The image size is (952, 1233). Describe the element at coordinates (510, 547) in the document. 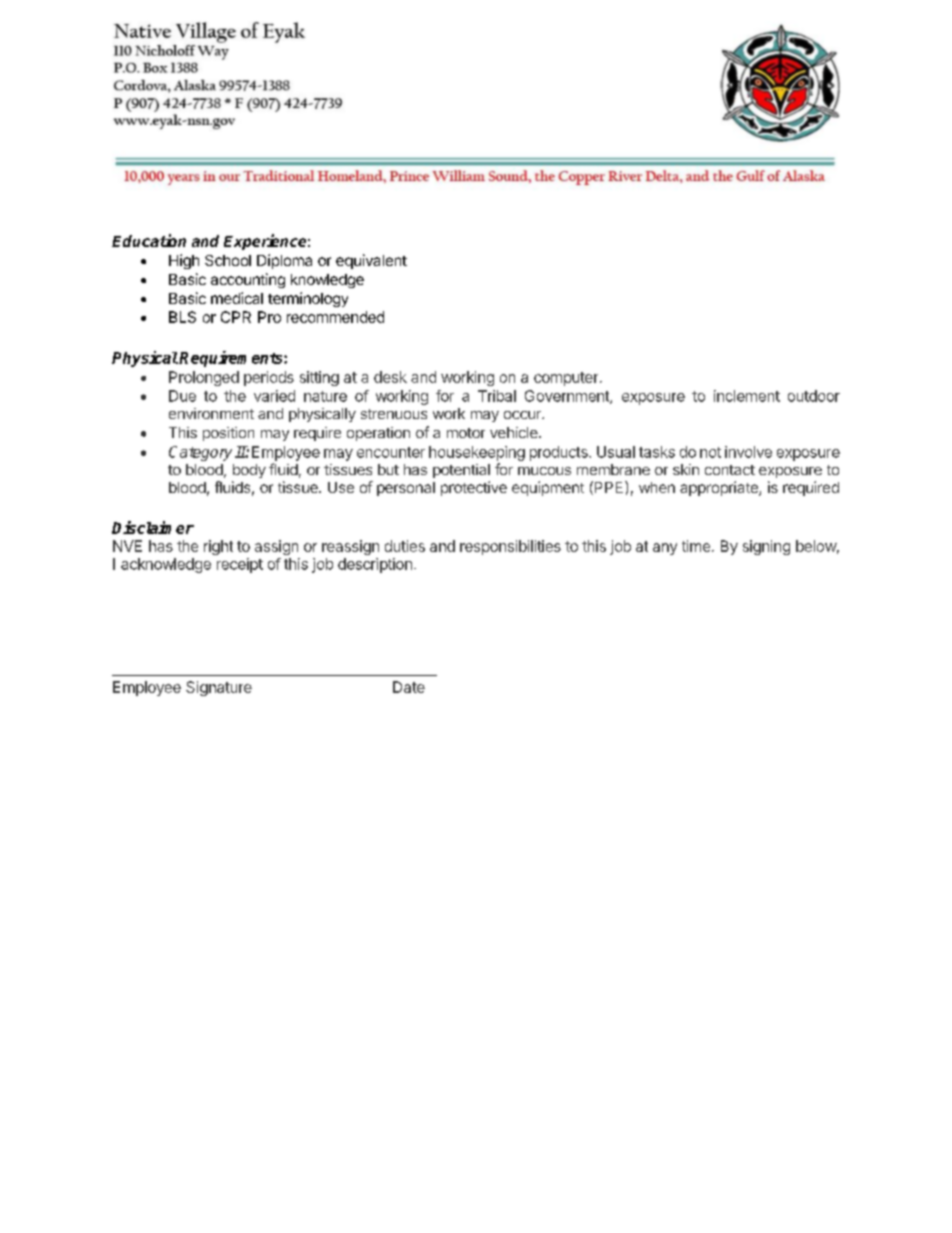

I see `responsibilities` at that location.
